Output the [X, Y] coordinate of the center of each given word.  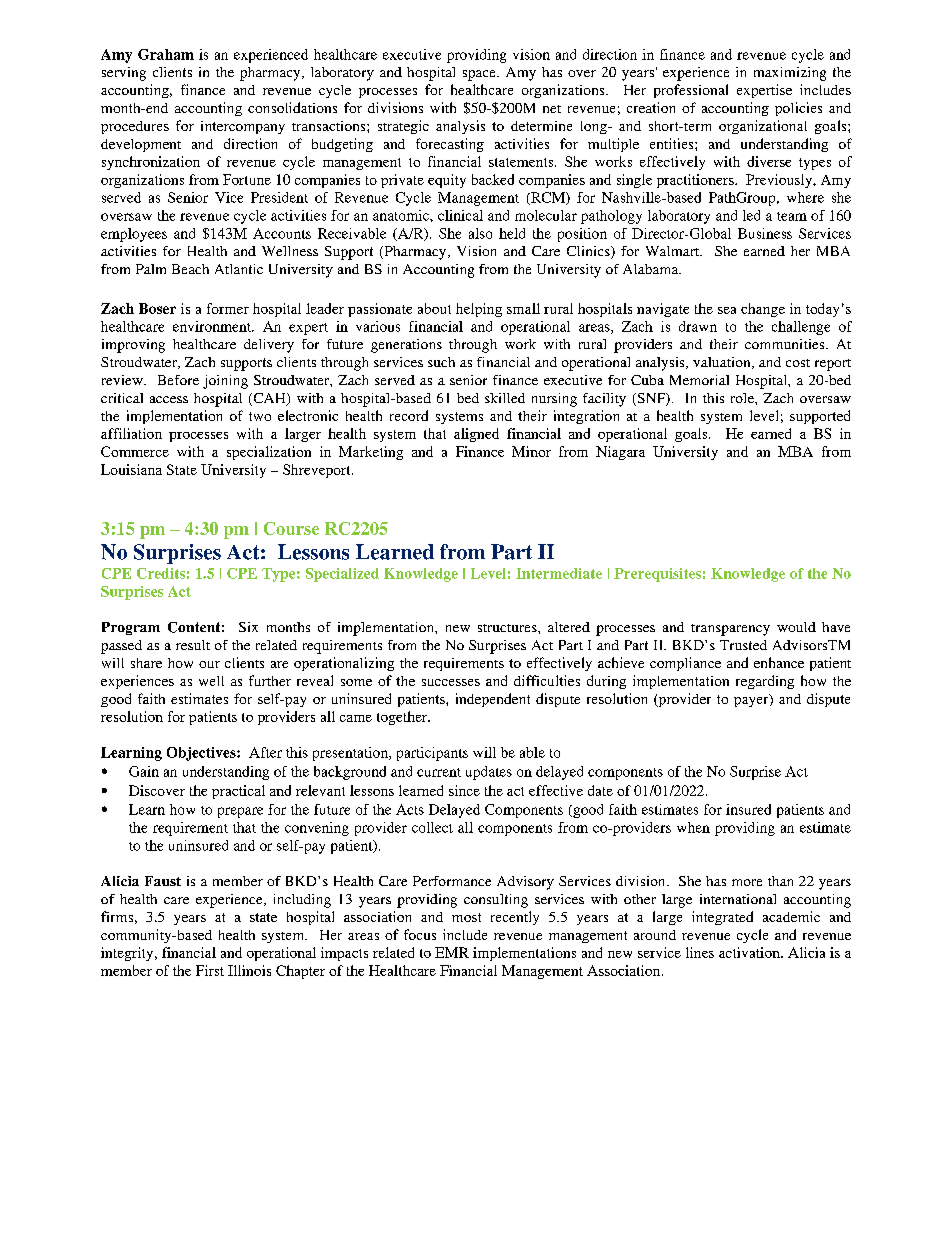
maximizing [790, 74]
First [210, 970]
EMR [452, 952]
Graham [166, 54]
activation [750, 952]
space [480, 75]
